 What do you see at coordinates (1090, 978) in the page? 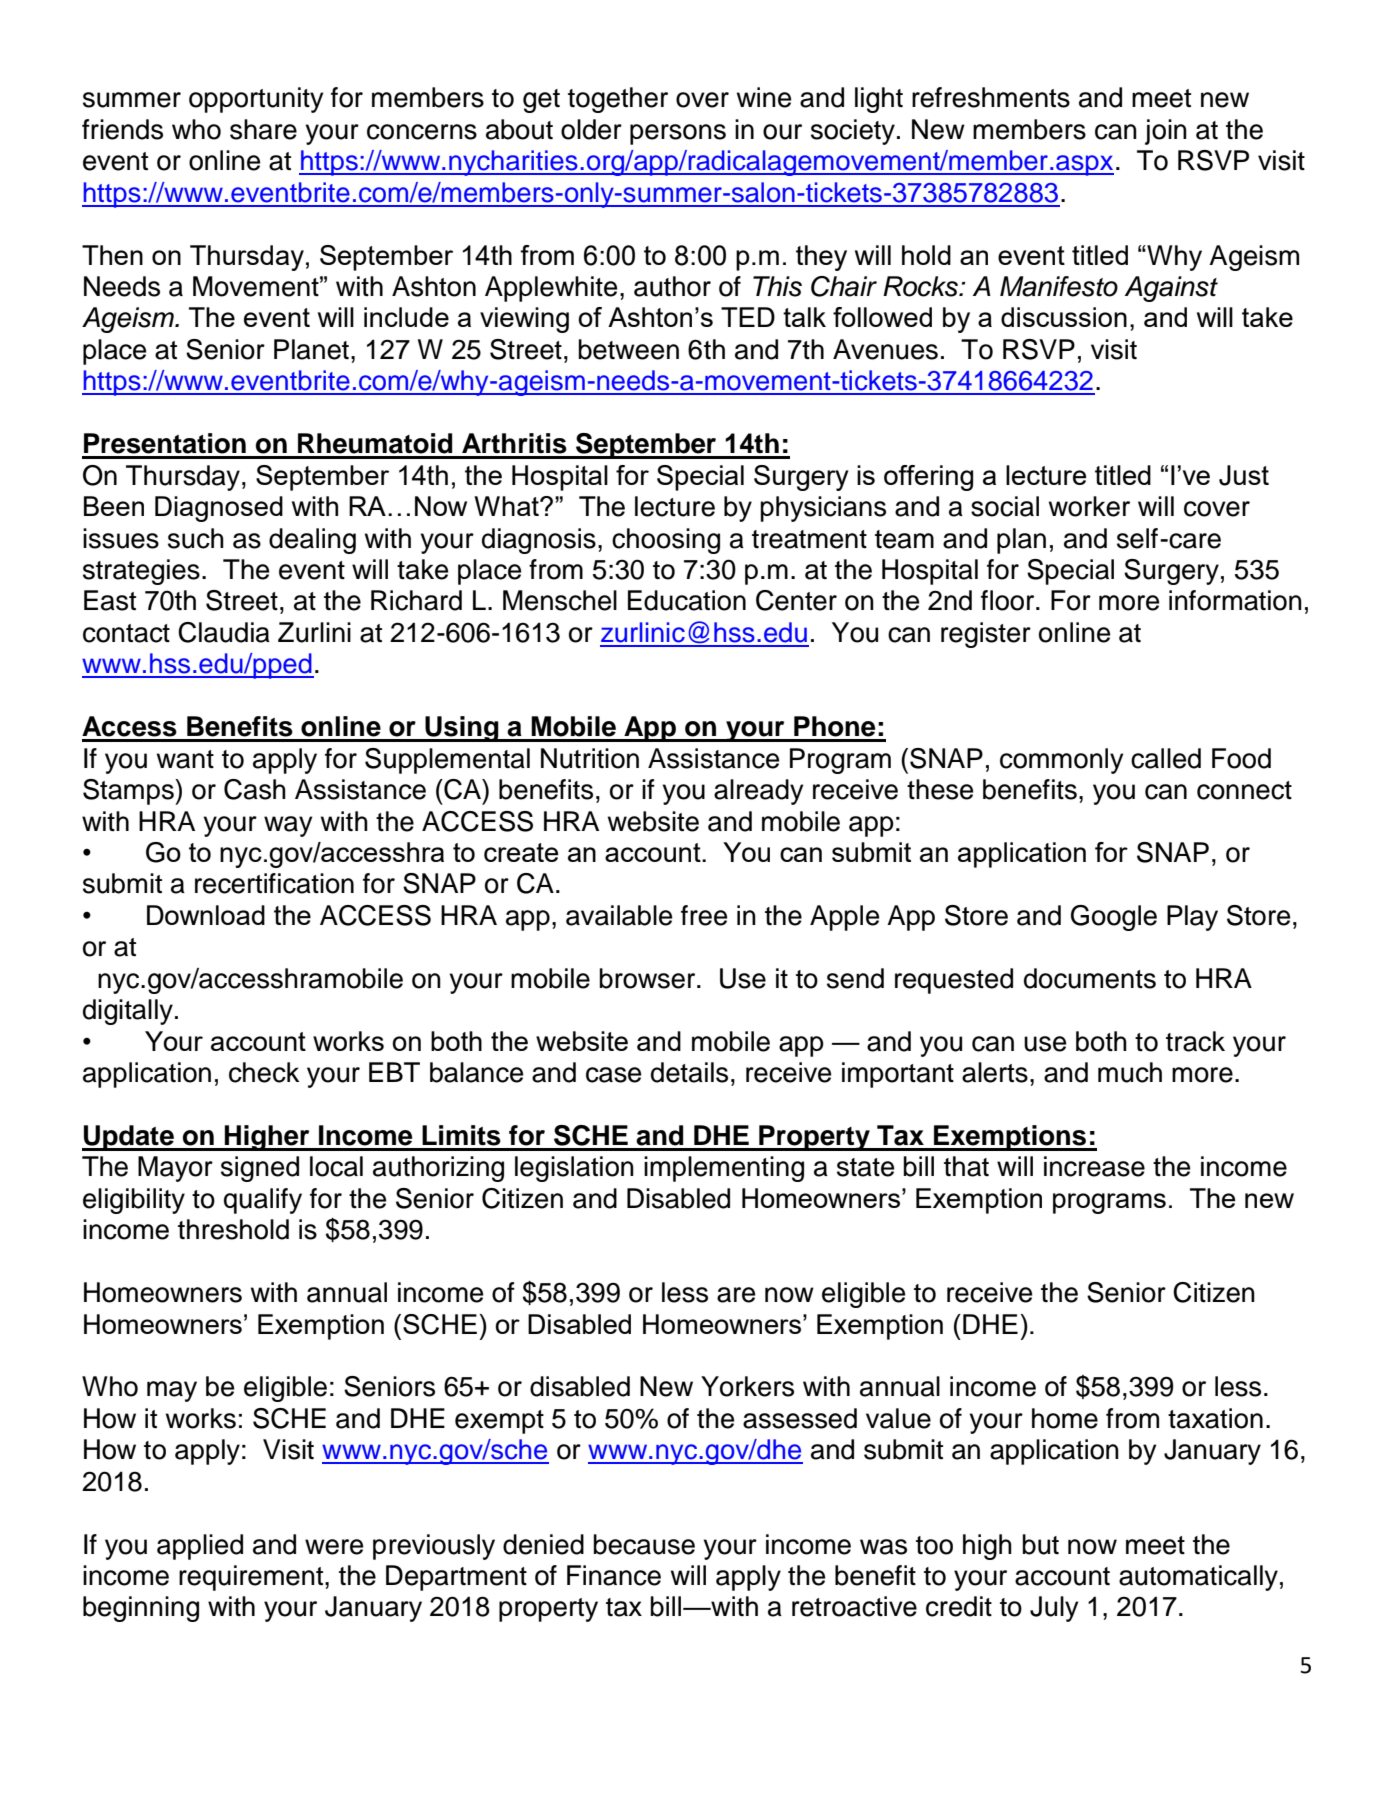
I see `documents` at bounding box center [1090, 978].
